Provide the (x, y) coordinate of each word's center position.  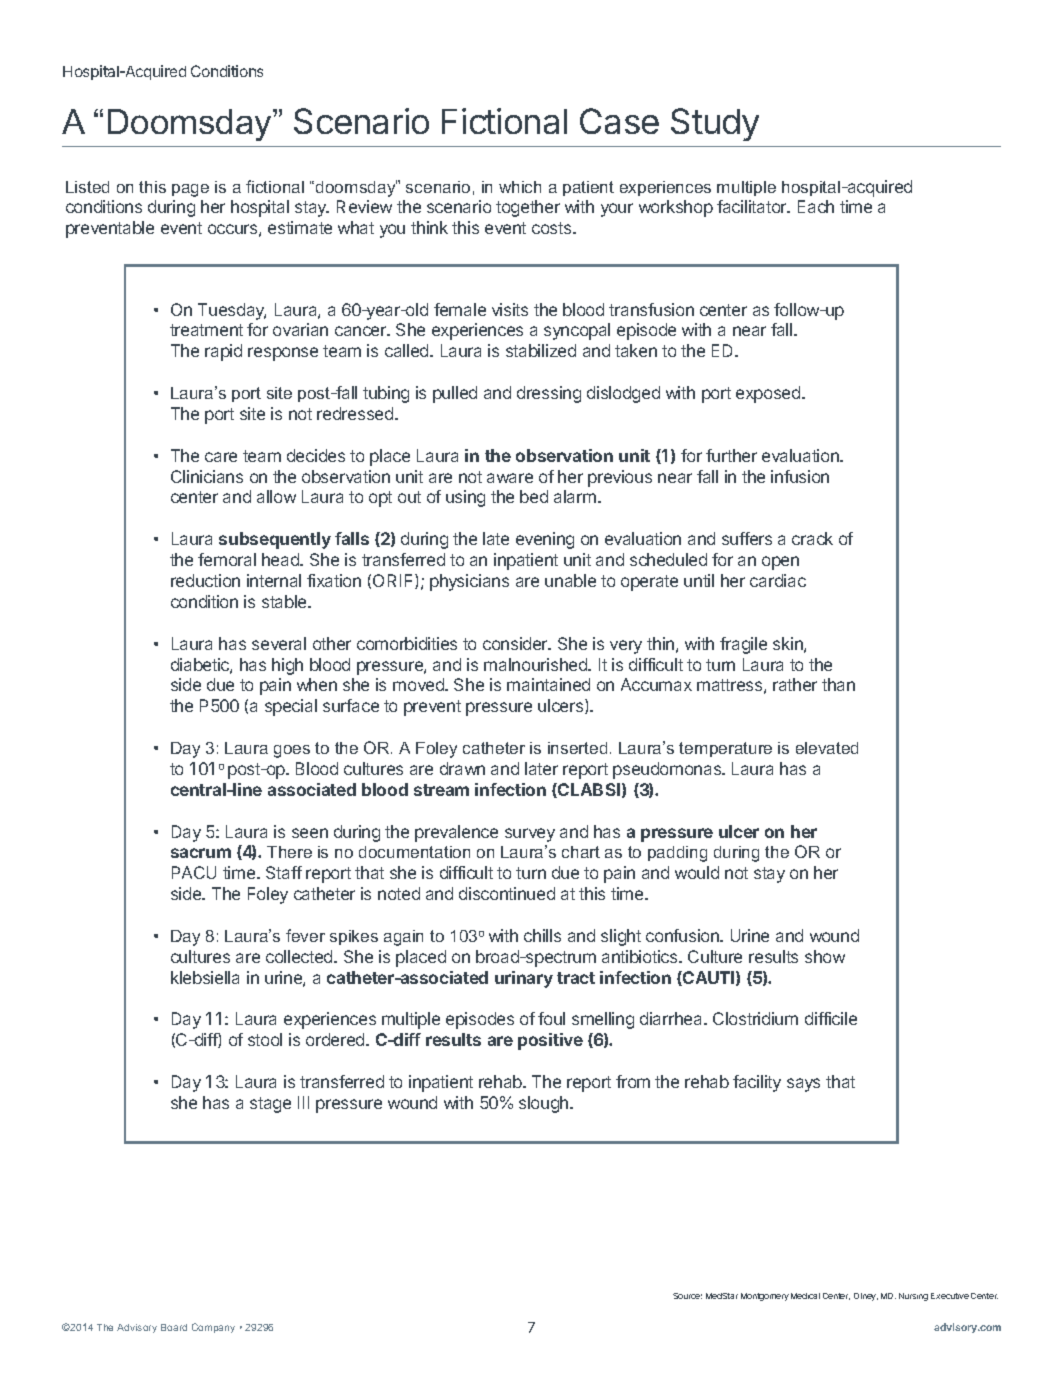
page (190, 190)
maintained (548, 684)
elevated (827, 748)
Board (174, 1327)
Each (816, 206)
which (520, 187)
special (291, 707)
